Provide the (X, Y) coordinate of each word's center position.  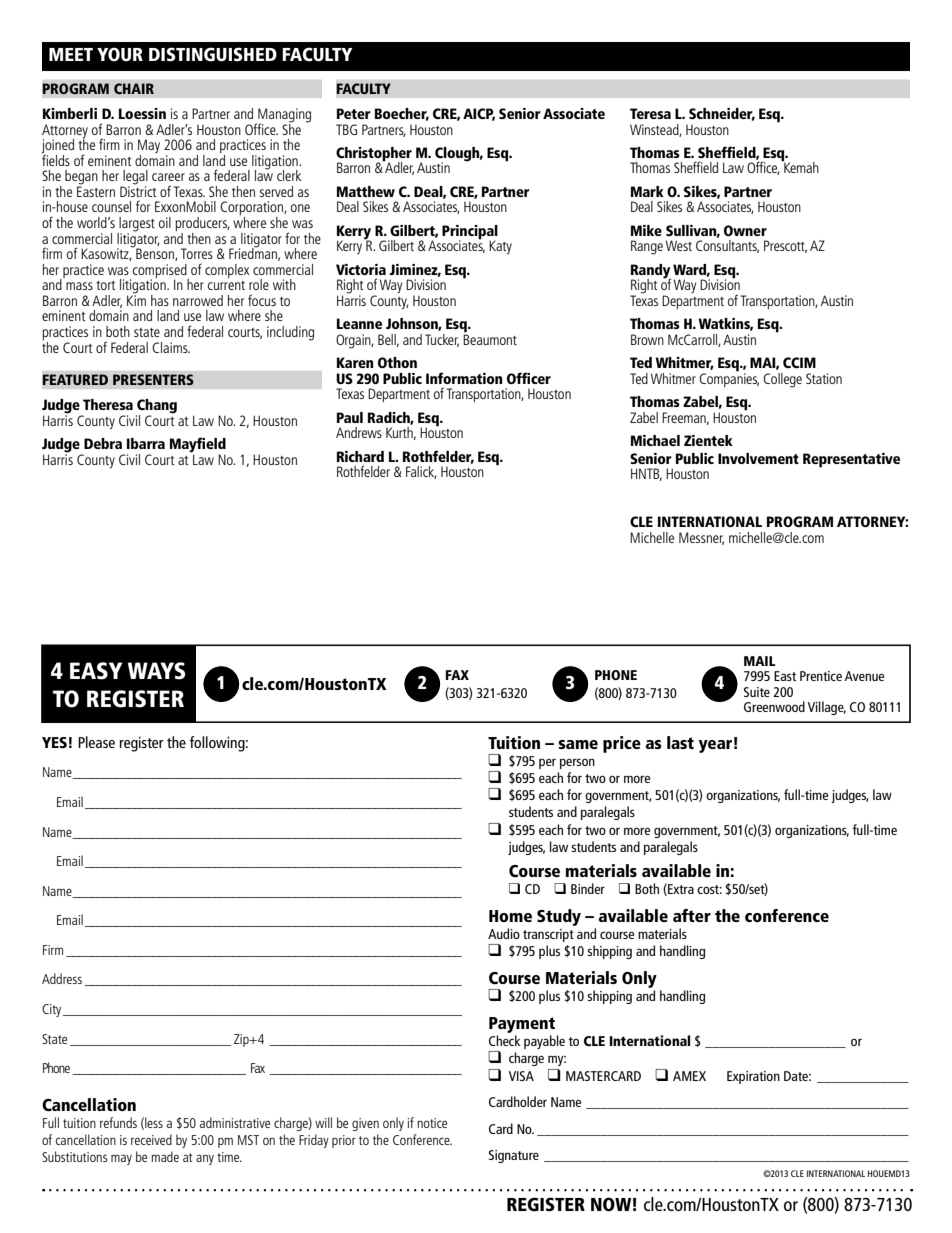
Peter (354, 113)
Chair (134, 88)
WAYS (157, 671)
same (578, 744)
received (151, 1139)
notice (432, 1123)
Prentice (821, 676)
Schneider (722, 114)
